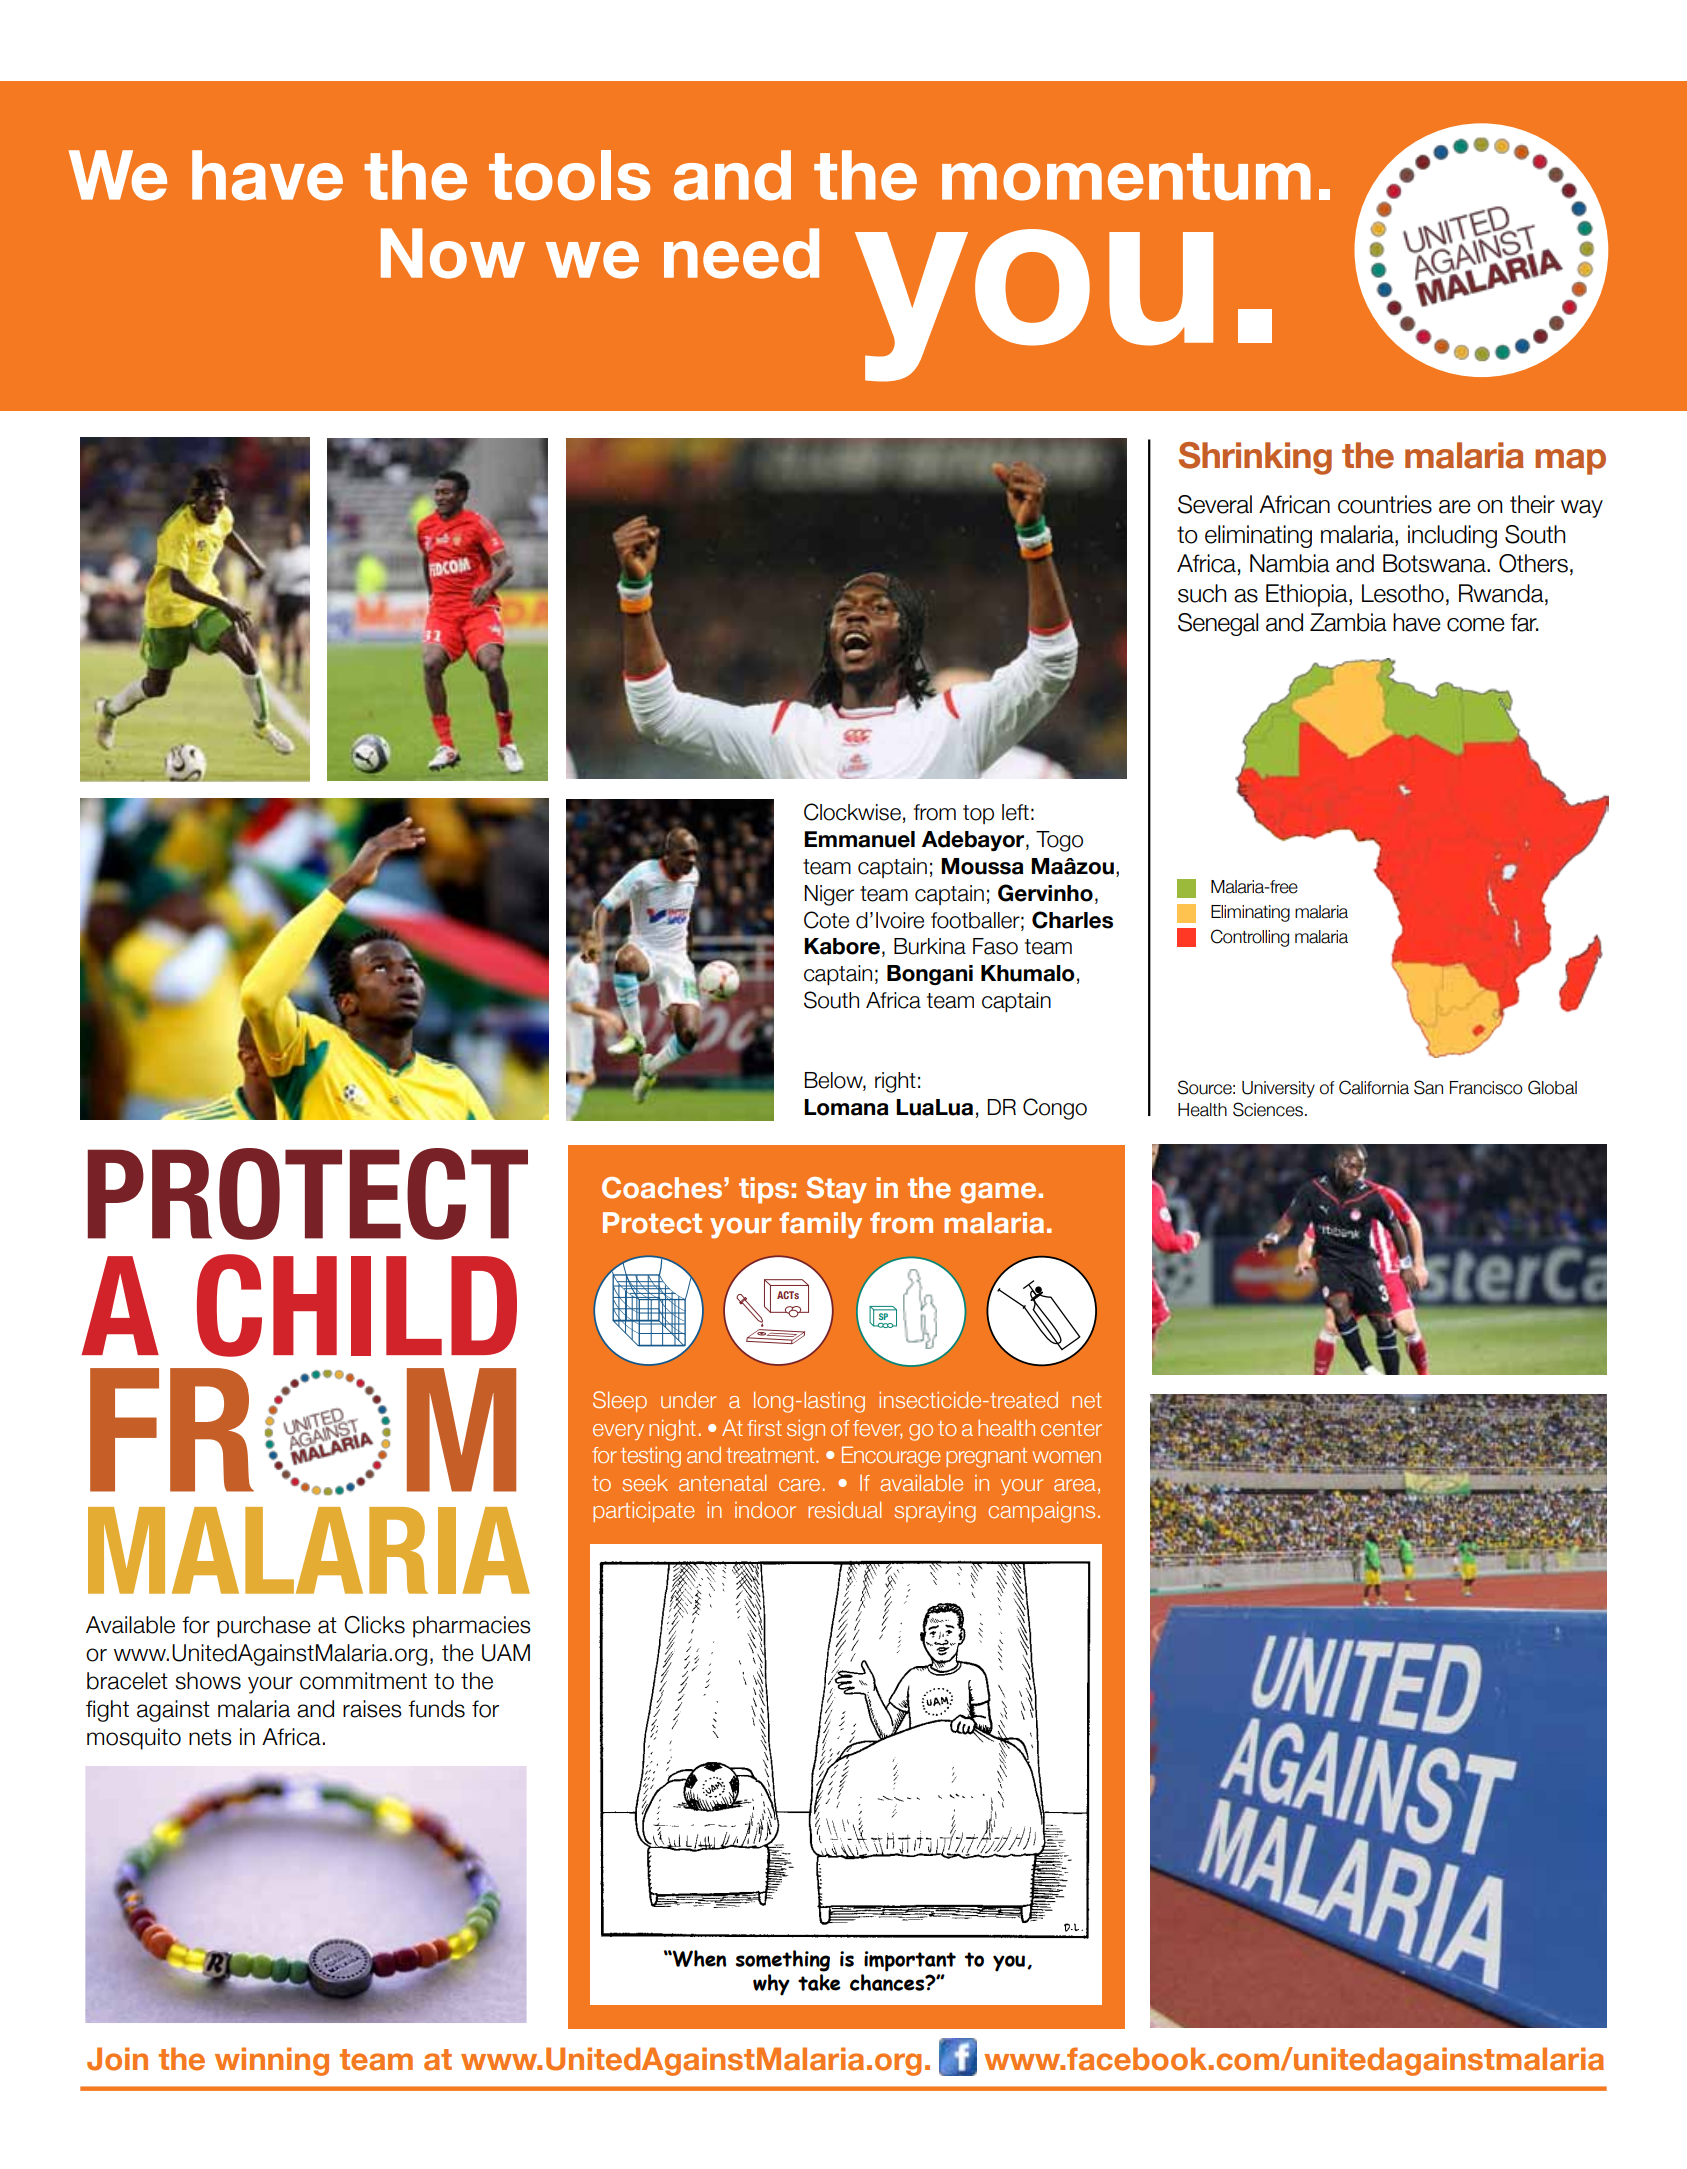 The width and height of the page is (1687, 2169). I want to click on CHILD, so click(357, 1305).
